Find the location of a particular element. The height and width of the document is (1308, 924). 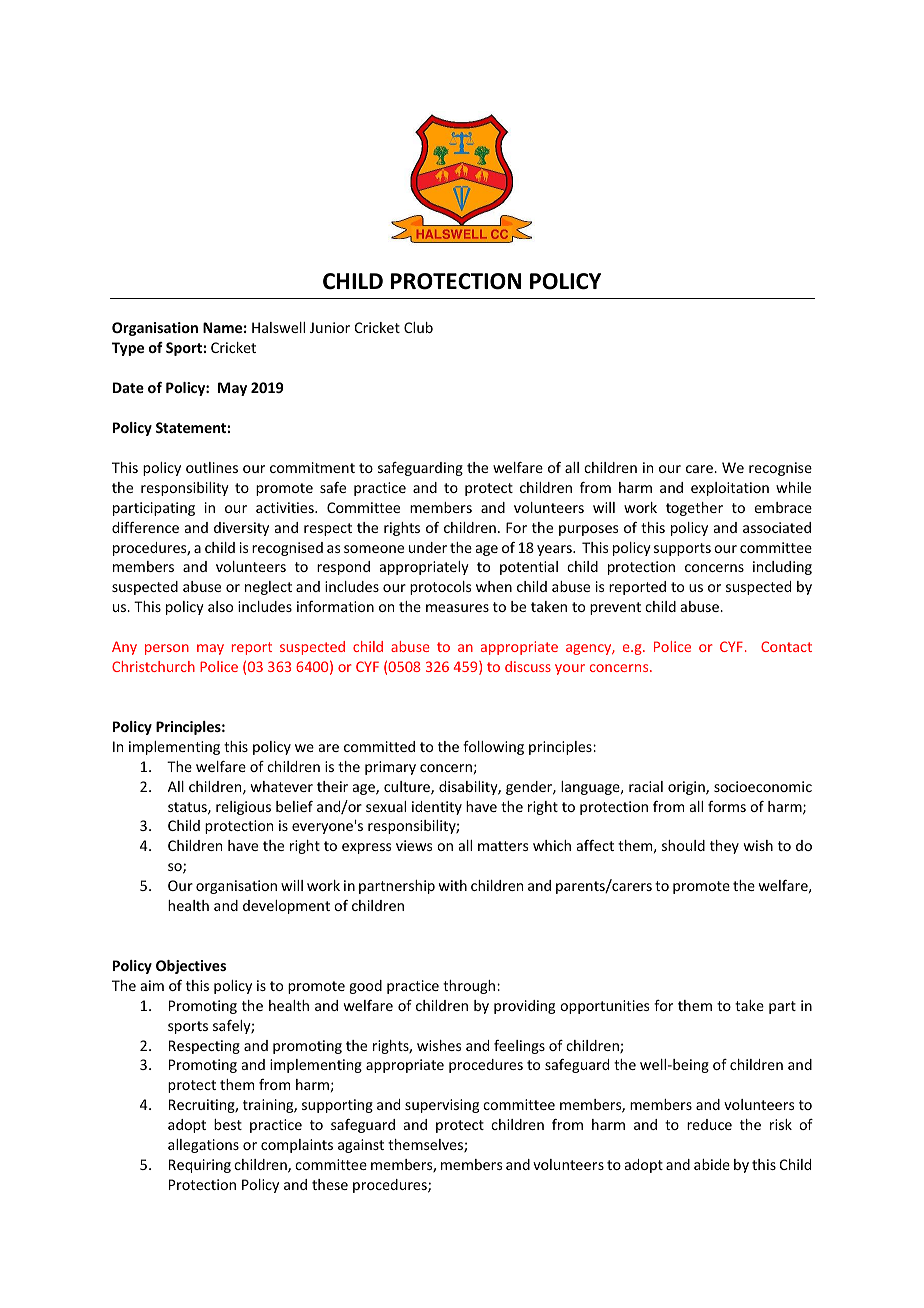

Club is located at coordinates (418, 327).
